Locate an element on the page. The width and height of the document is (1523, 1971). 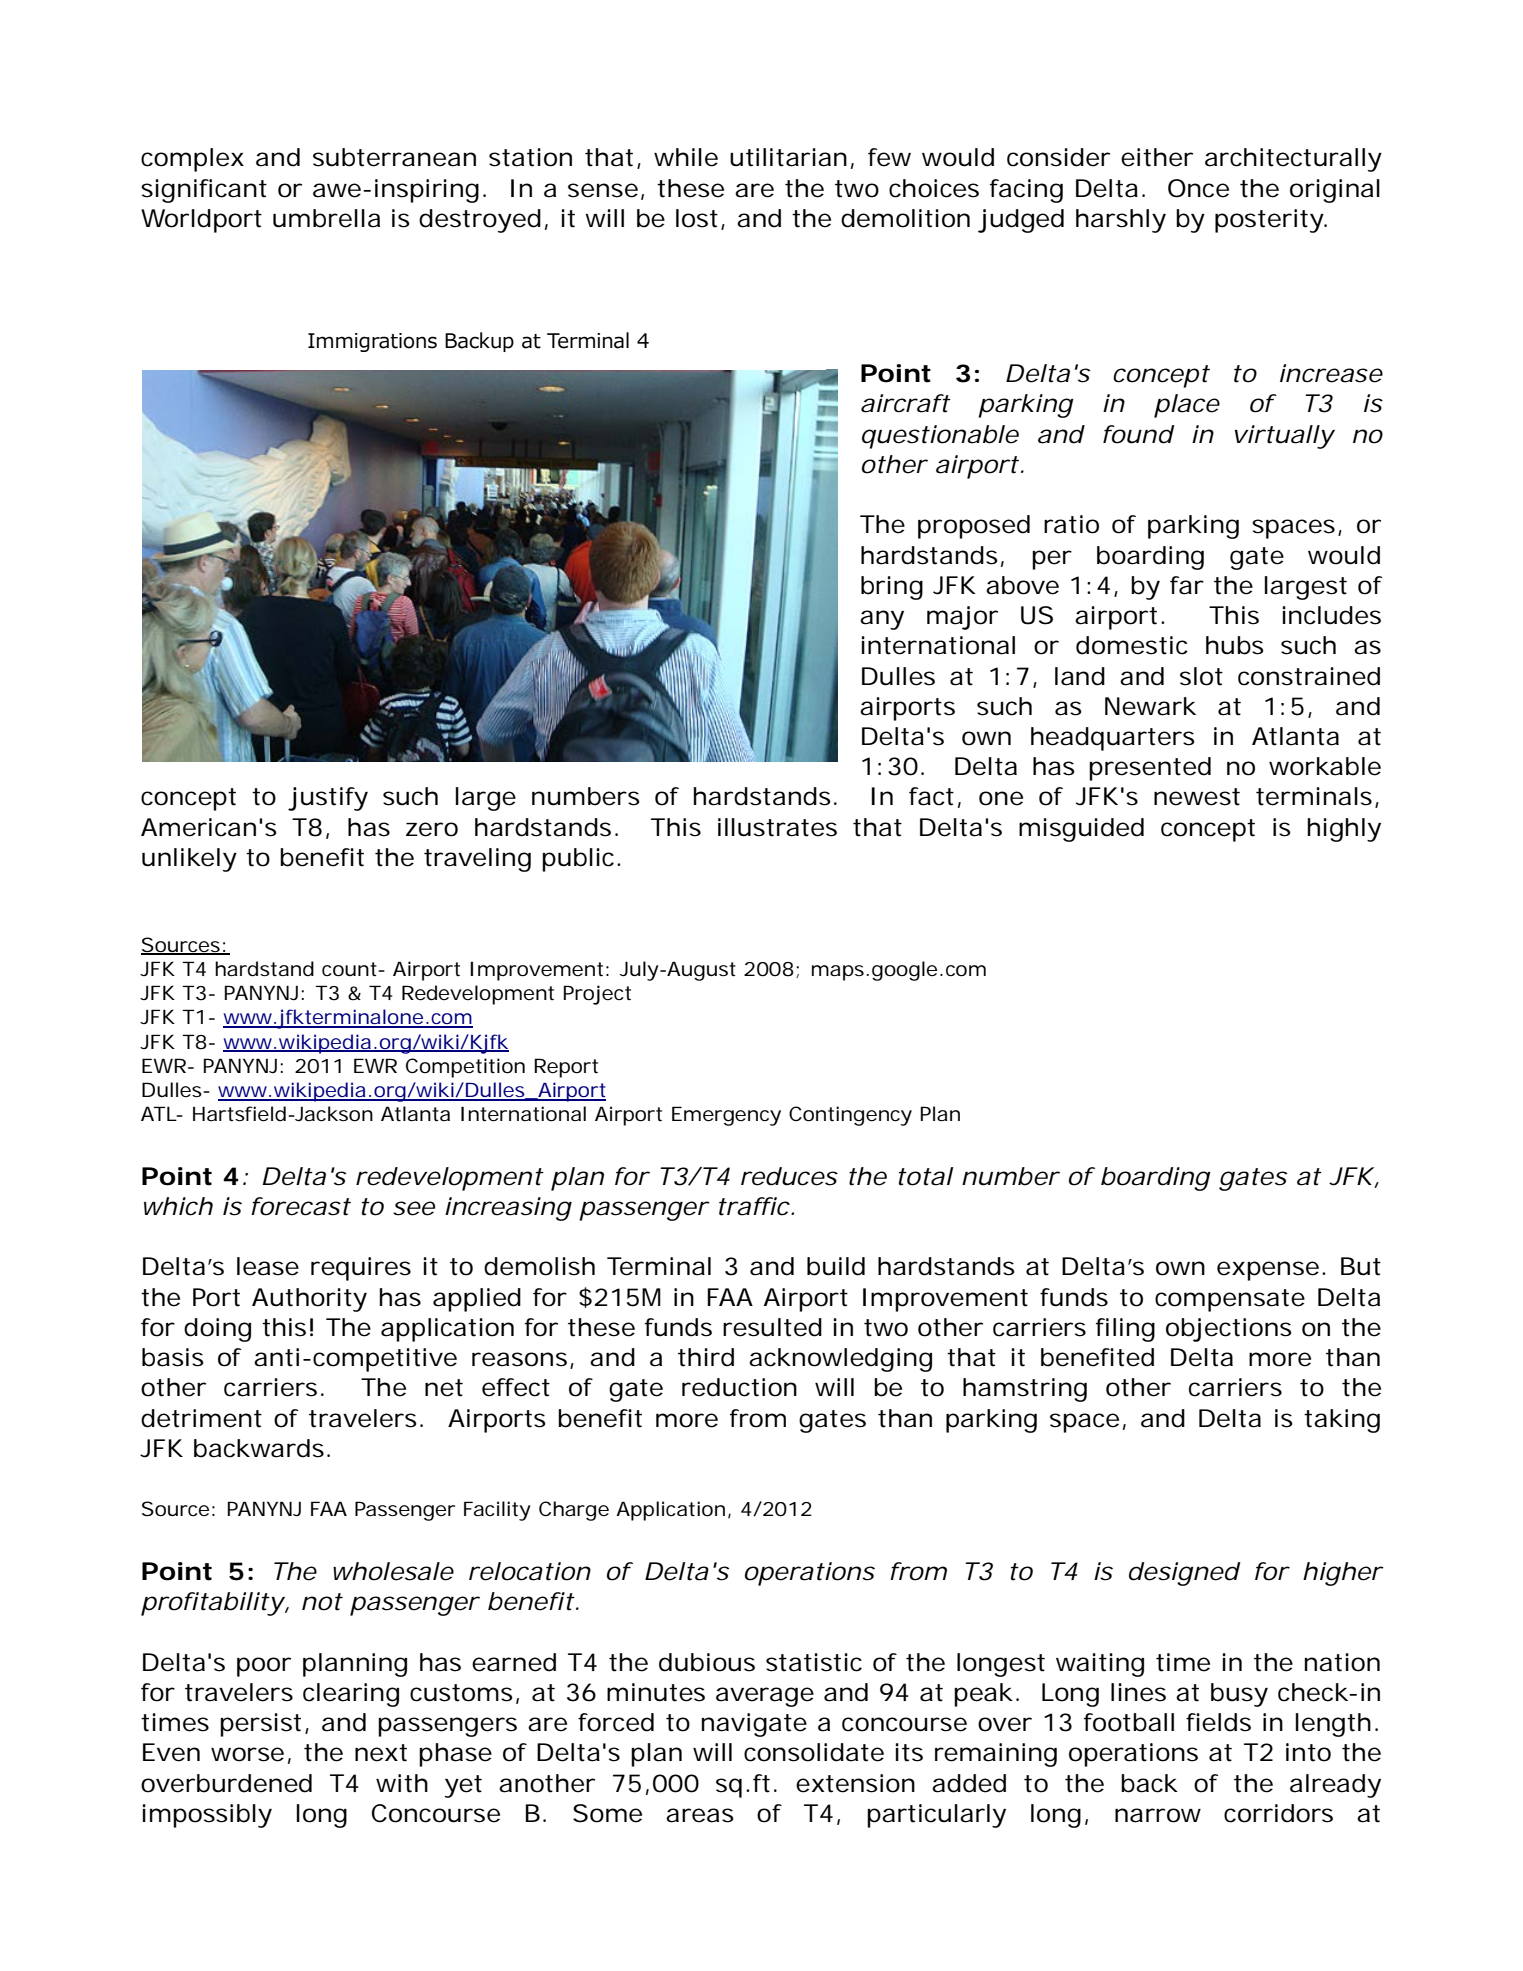
posterity is located at coordinates (1270, 221).
